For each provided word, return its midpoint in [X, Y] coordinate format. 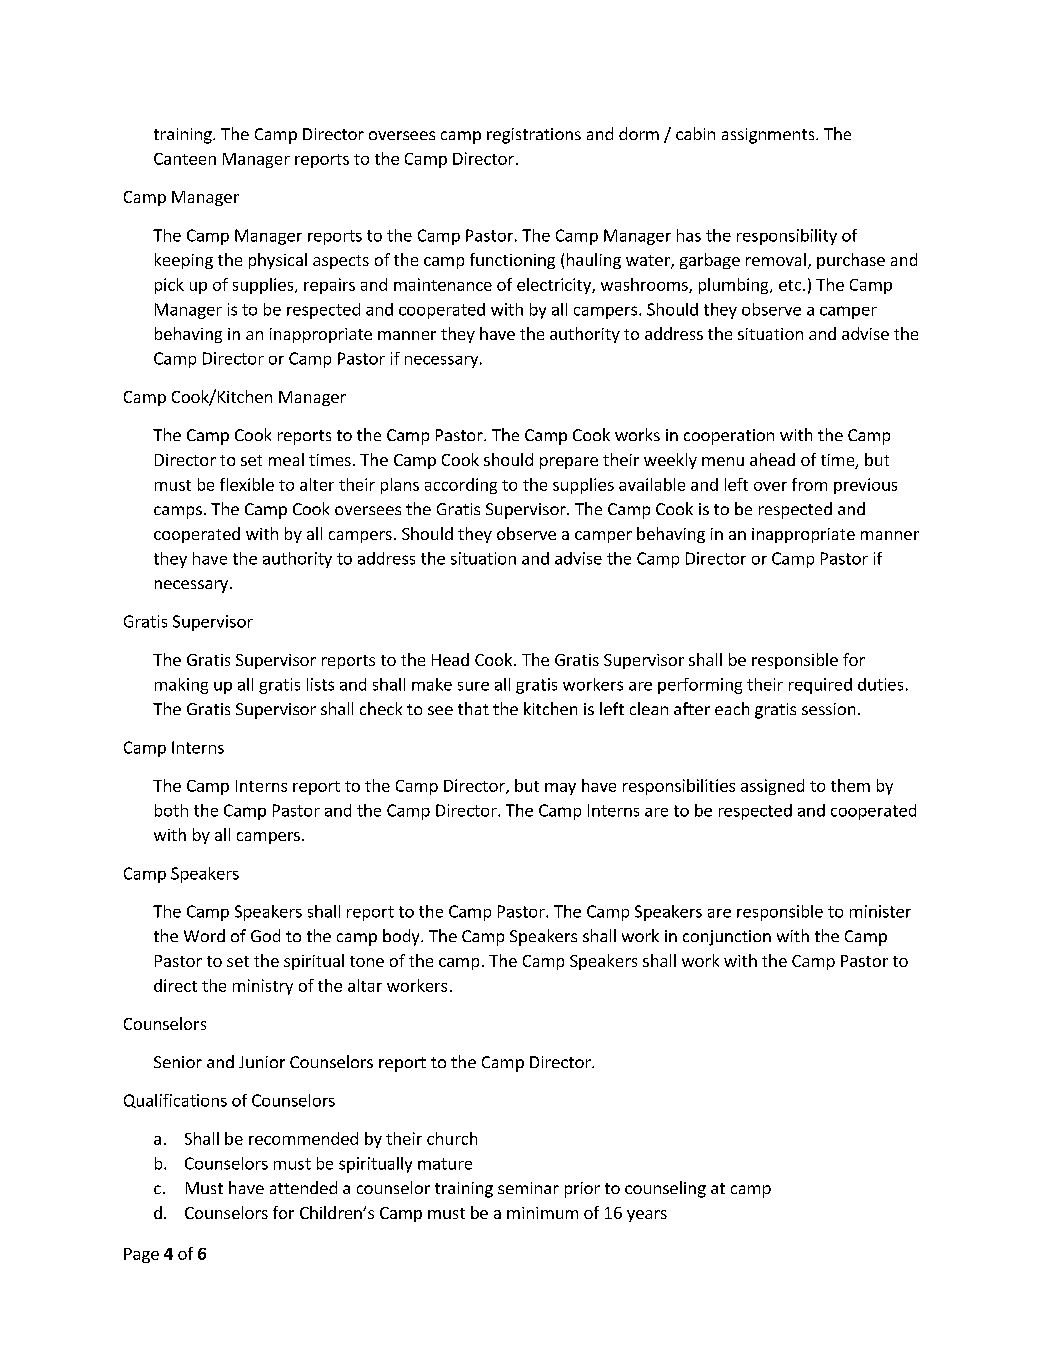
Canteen [185, 159]
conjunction [727, 938]
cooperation [729, 437]
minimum [542, 1213]
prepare [569, 463]
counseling [665, 1189]
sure [473, 686]
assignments [769, 136]
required [820, 686]
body [402, 937]
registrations [534, 136]
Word [204, 935]
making [181, 686]
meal [286, 459]
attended [303, 1187]
